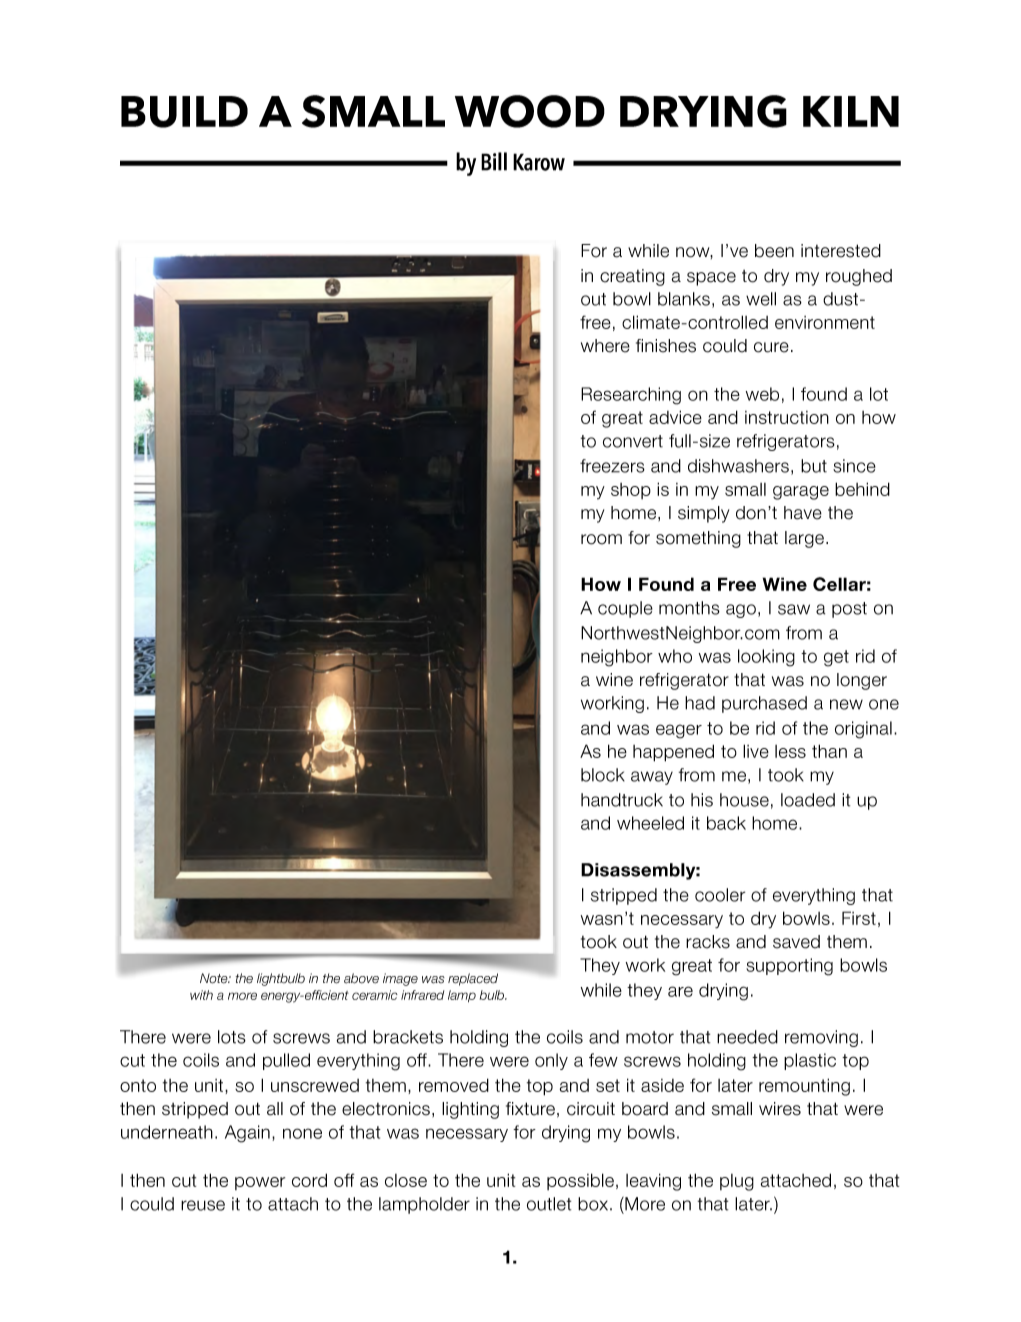  Describe the element at coordinates (473, 979) in the screenshot. I see `replaced` at that location.
